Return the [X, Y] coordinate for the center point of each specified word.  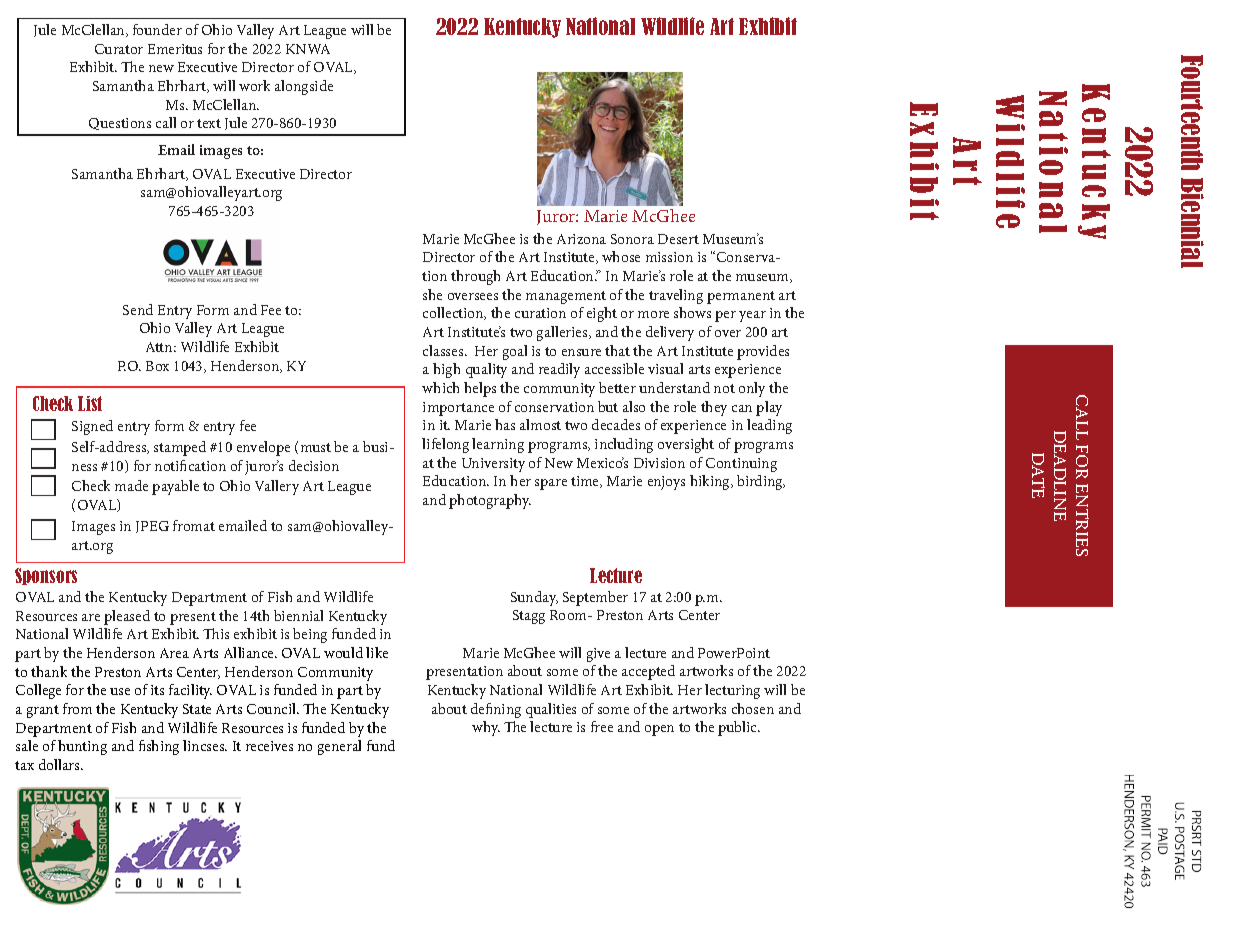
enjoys [666, 483]
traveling [676, 296]
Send [138, 309]
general [339, 747]
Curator [119, 49]
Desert [678, 239]
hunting [82, 747]
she [432, 294]
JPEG [152, 527]
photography [490, 501]
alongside [304, 87]
